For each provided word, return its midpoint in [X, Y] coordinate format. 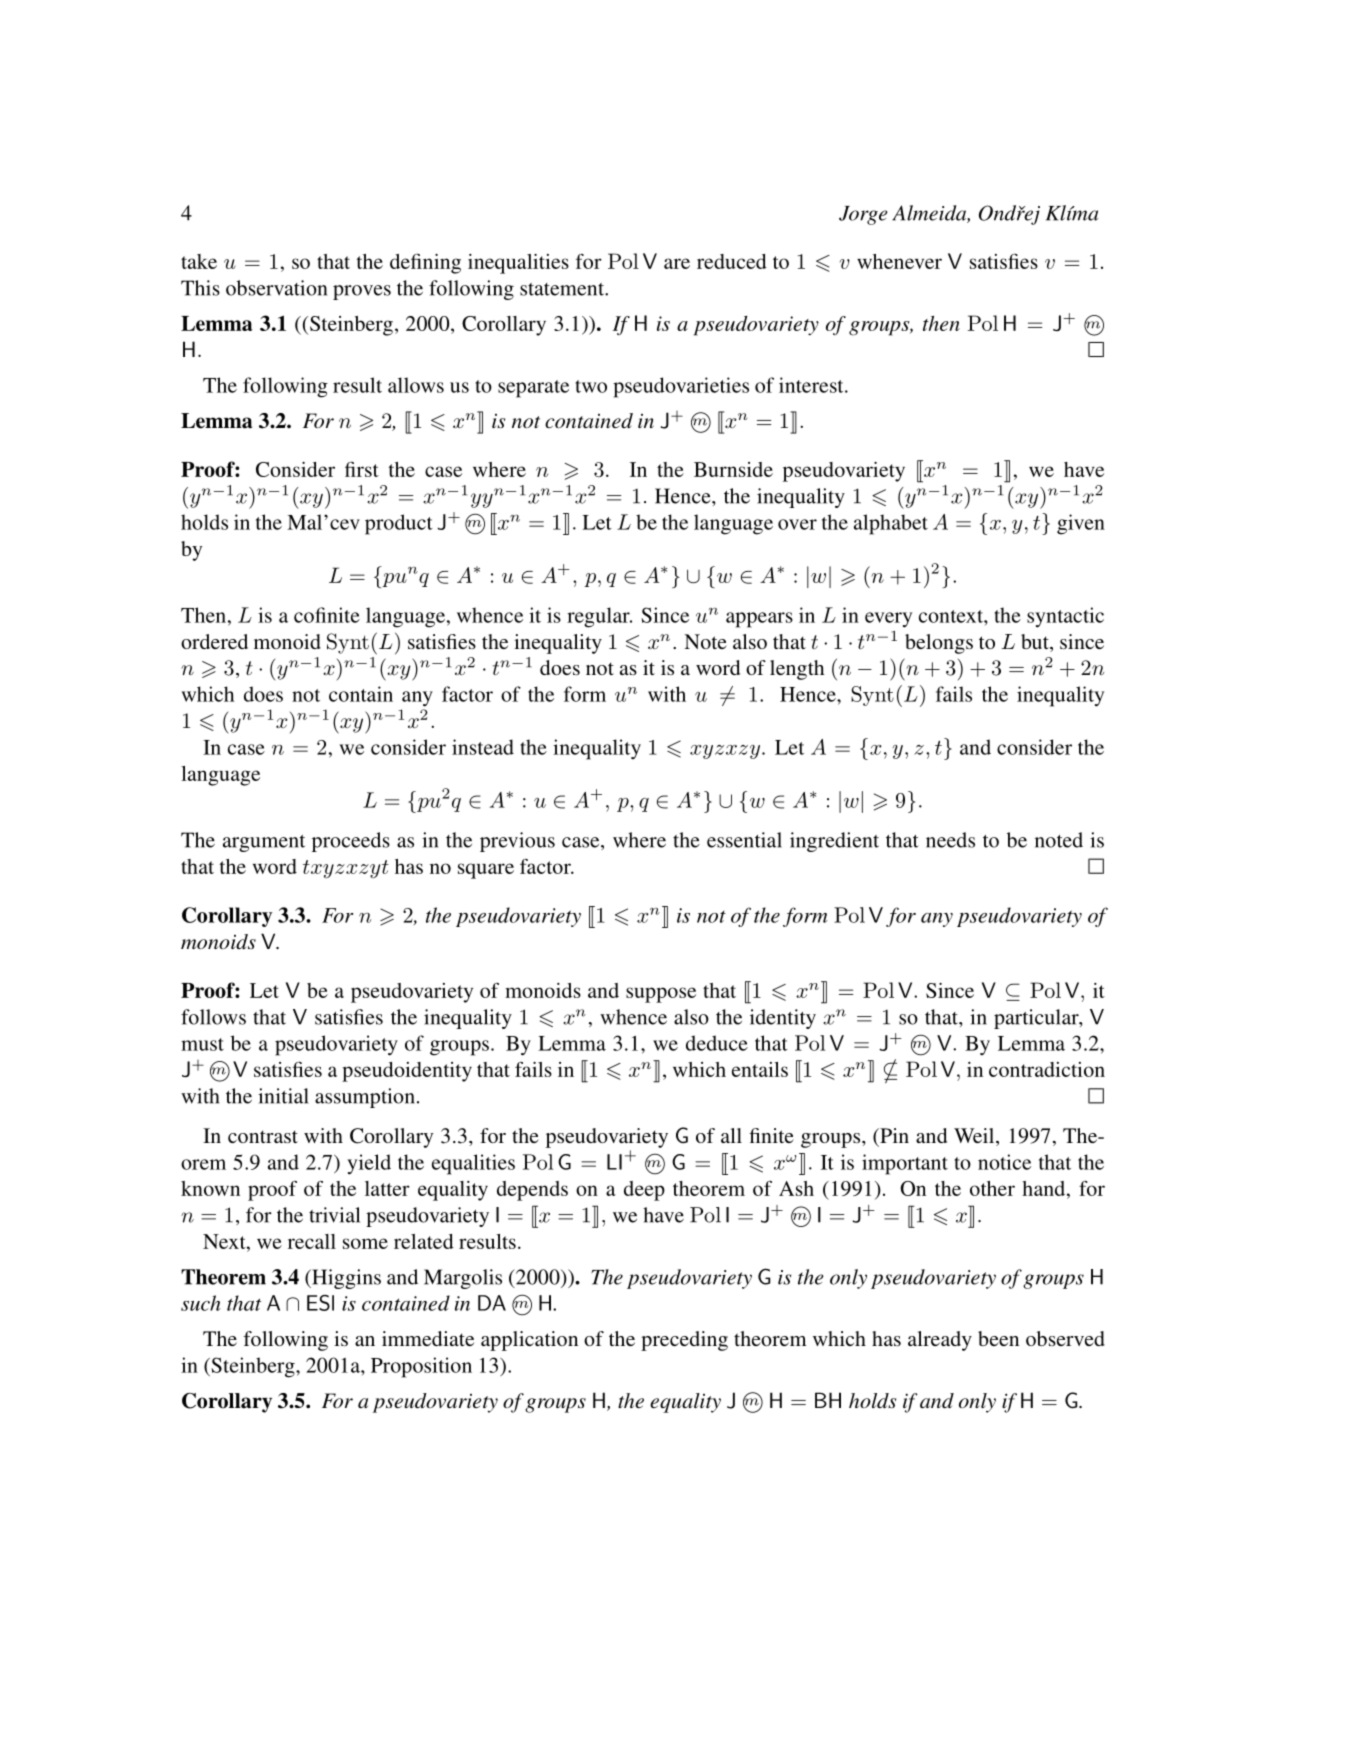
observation [276, 288]
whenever [899, 261]
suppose [661, 995]
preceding [684, 1341]
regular [599, 617]
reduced [732, 261]
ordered [214, 641]
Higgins [345, 1279]
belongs [939, 644]
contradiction [1047, 1069]
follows [213, 1017]
